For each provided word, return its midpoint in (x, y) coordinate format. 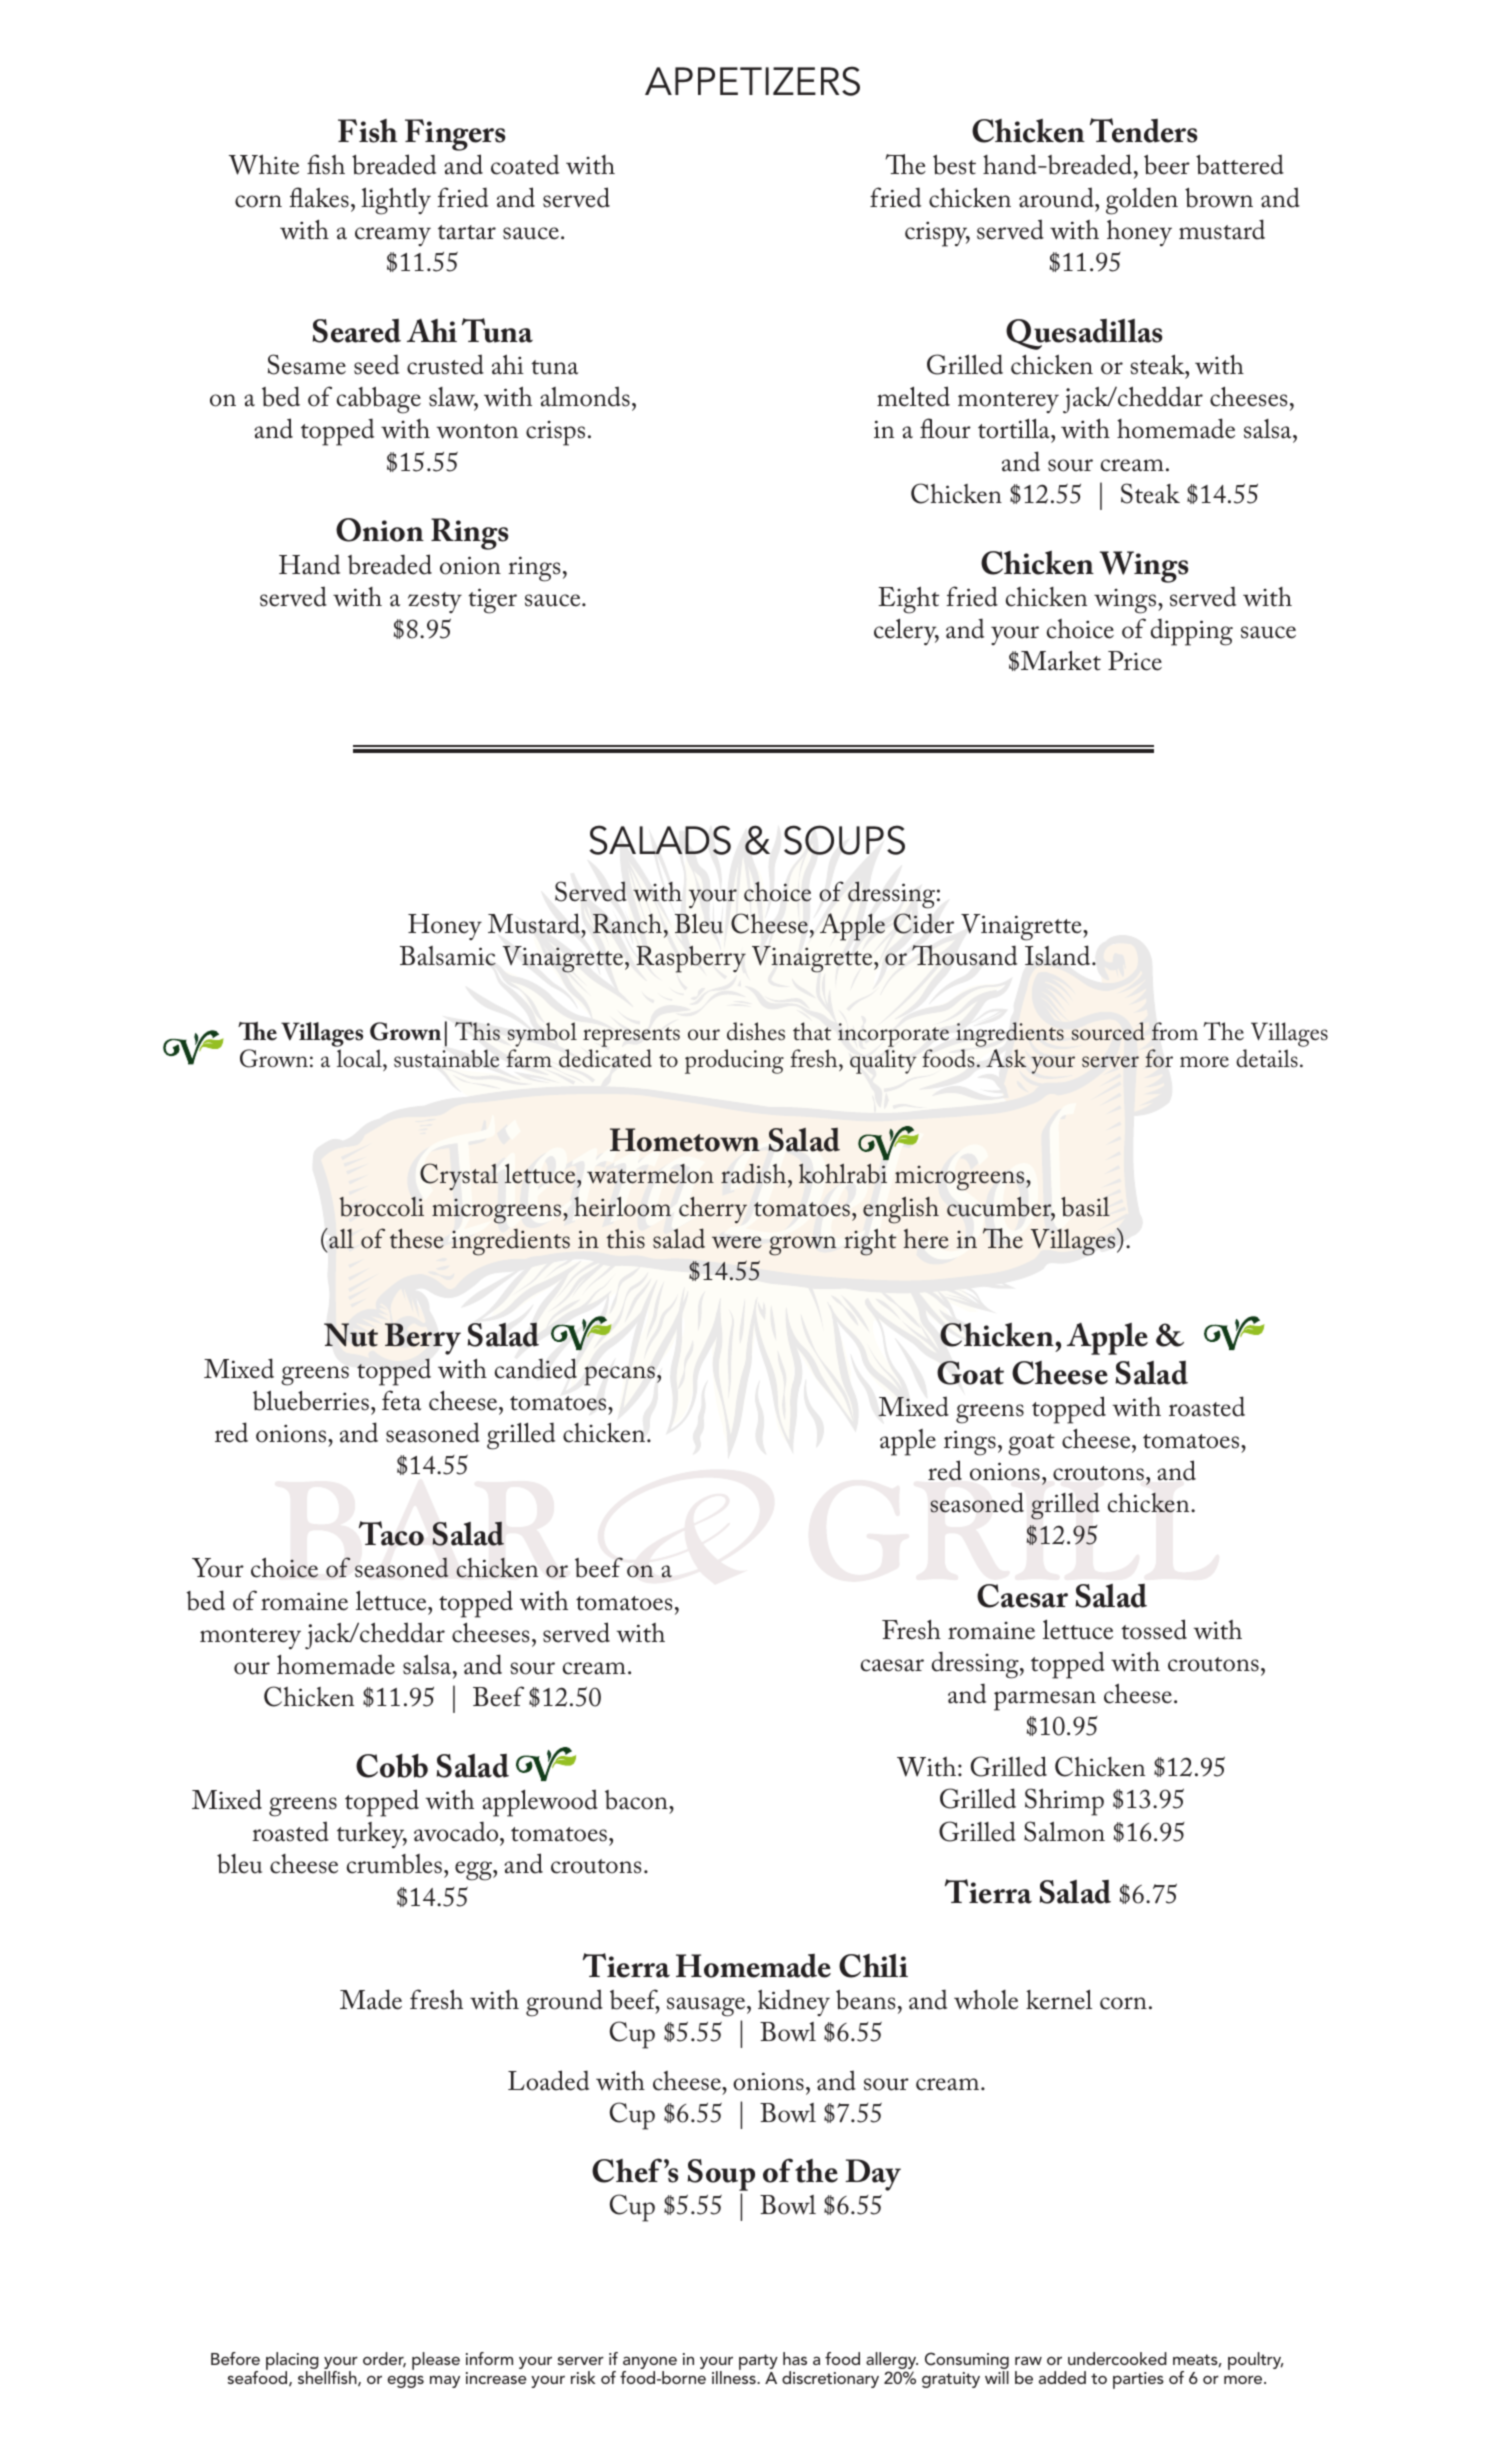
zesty (435, 602)
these (417, 1239)
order (384, 2360)
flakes (319, 197)
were (737, 1242)
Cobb (392, 1766)
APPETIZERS (752, 81)
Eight (908, 600)
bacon (637, 1800)
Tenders (1144, 130)
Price (1135, 661)
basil (1085, 1207)
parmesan (1045, 1701)
